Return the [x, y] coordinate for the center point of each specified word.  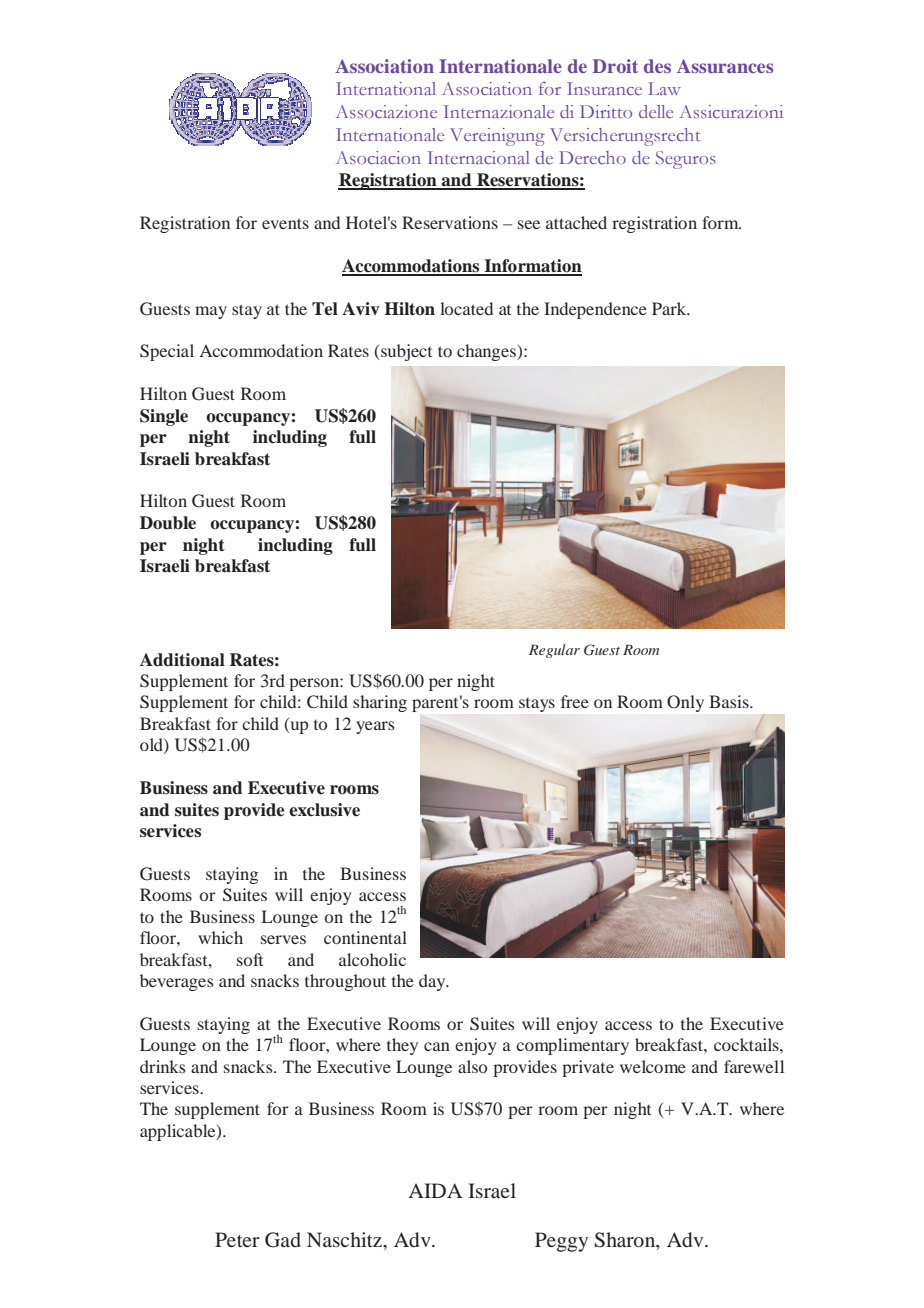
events [285, 223]
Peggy [561, 1242]
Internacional [478, 157]
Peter [237, 1239]
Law [664, 88]
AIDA [435, 1190]
